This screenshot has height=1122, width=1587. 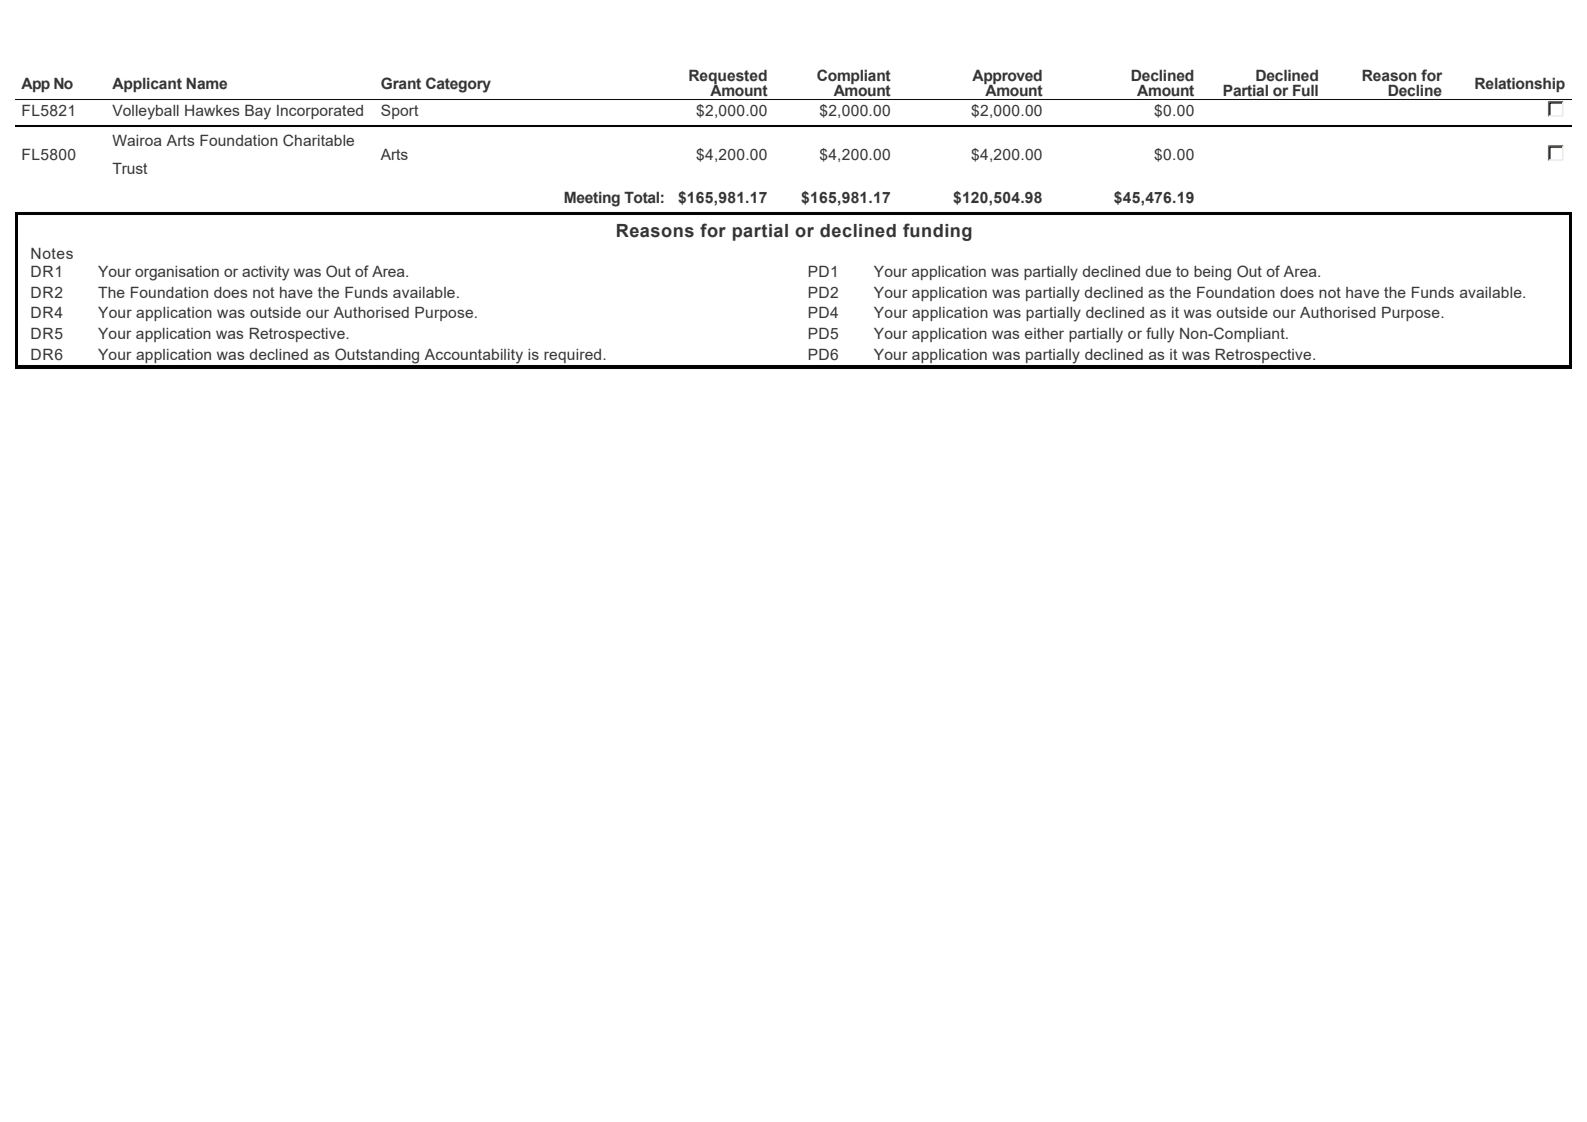 What do you see at coordinates (1520, 85) in the screenshot?
I see `Relationship` at bounding box center [1520, 85].
